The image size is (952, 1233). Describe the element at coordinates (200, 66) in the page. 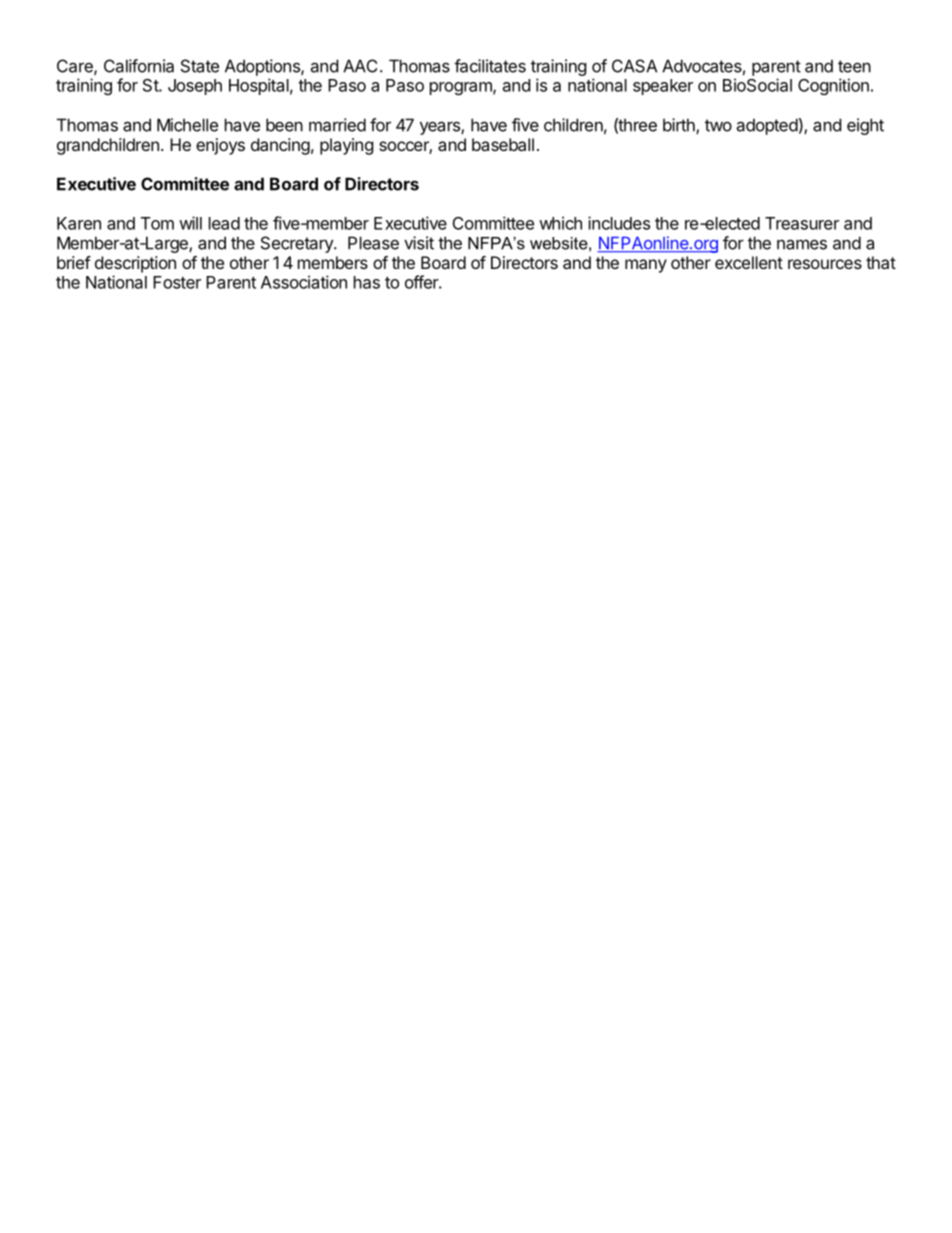

I see `State` at that location.
